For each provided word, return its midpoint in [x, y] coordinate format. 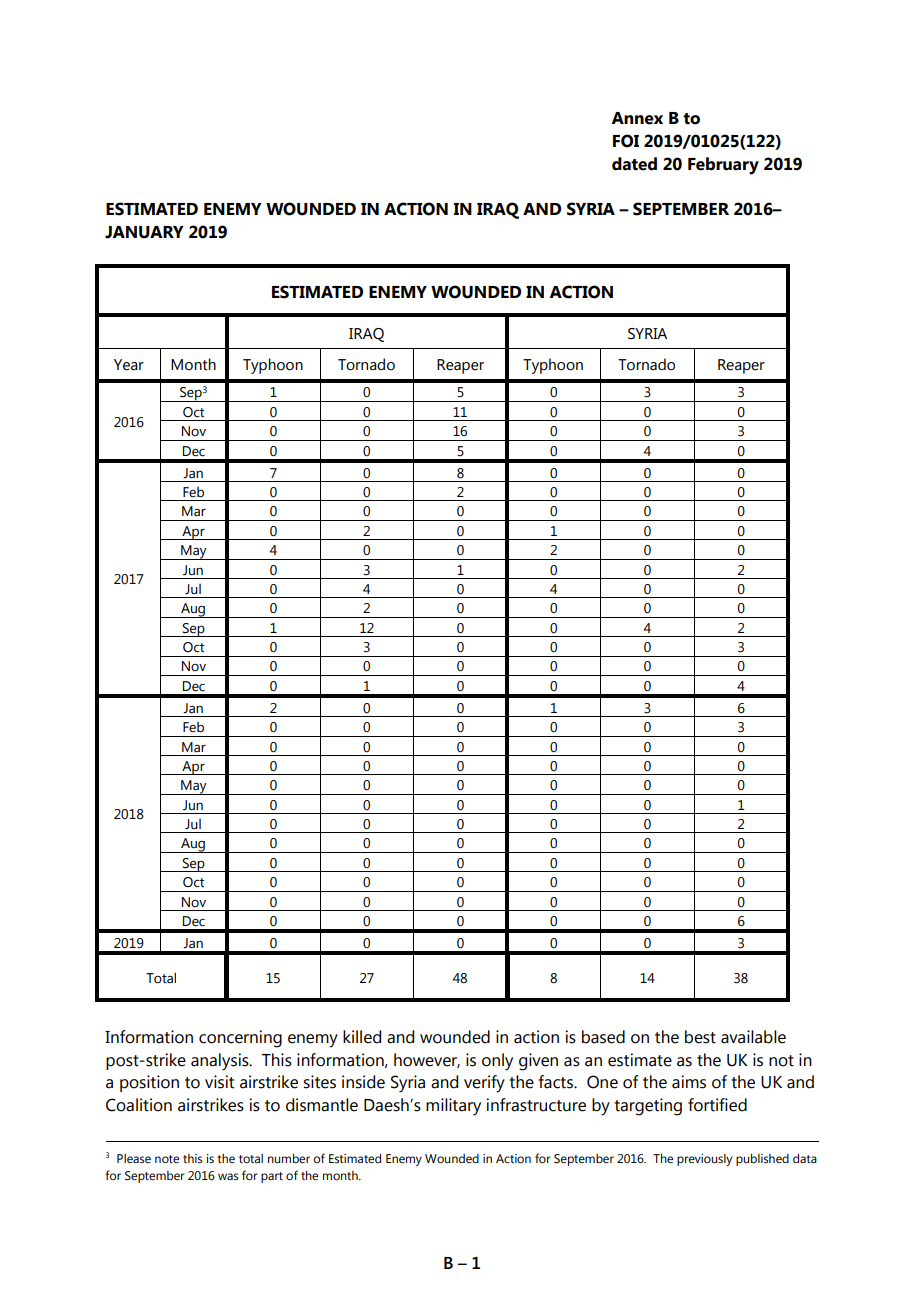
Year [129, 365]
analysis [221, 1062]
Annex [637, 118]
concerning [240, 1039]
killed [362, 1037]
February [723, 166]
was [228, 1176]
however [427, 1060]
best [700, 1037]
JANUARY [144, 232]
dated [634, 164]
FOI [626, 141]
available [753, 1037]
